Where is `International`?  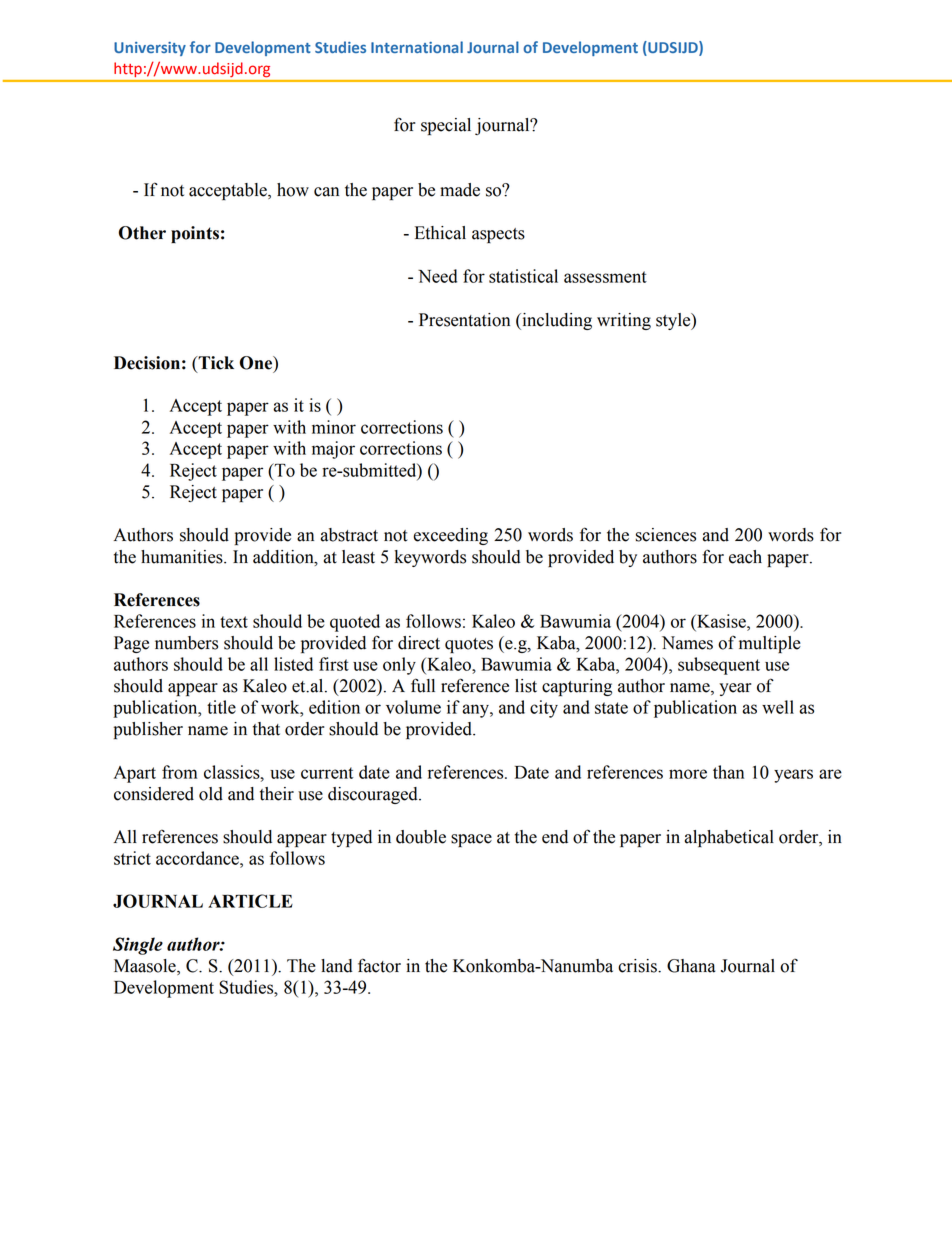
International is located at coordinates (417, 47).
